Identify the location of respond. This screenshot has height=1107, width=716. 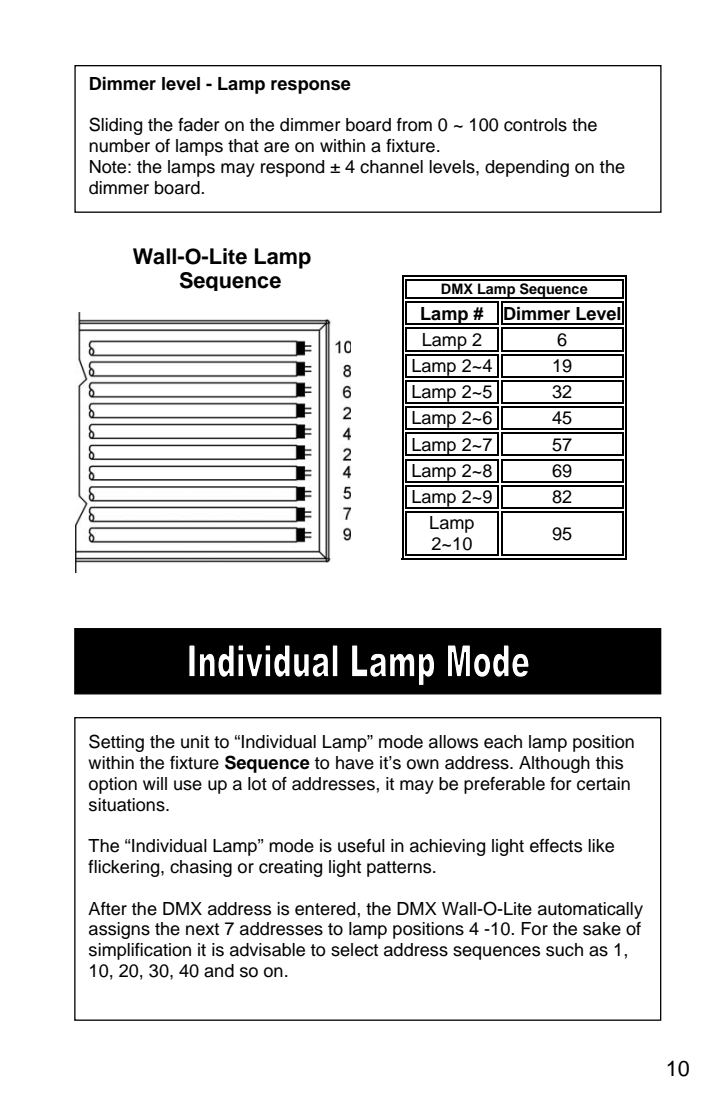
(292, 168).
